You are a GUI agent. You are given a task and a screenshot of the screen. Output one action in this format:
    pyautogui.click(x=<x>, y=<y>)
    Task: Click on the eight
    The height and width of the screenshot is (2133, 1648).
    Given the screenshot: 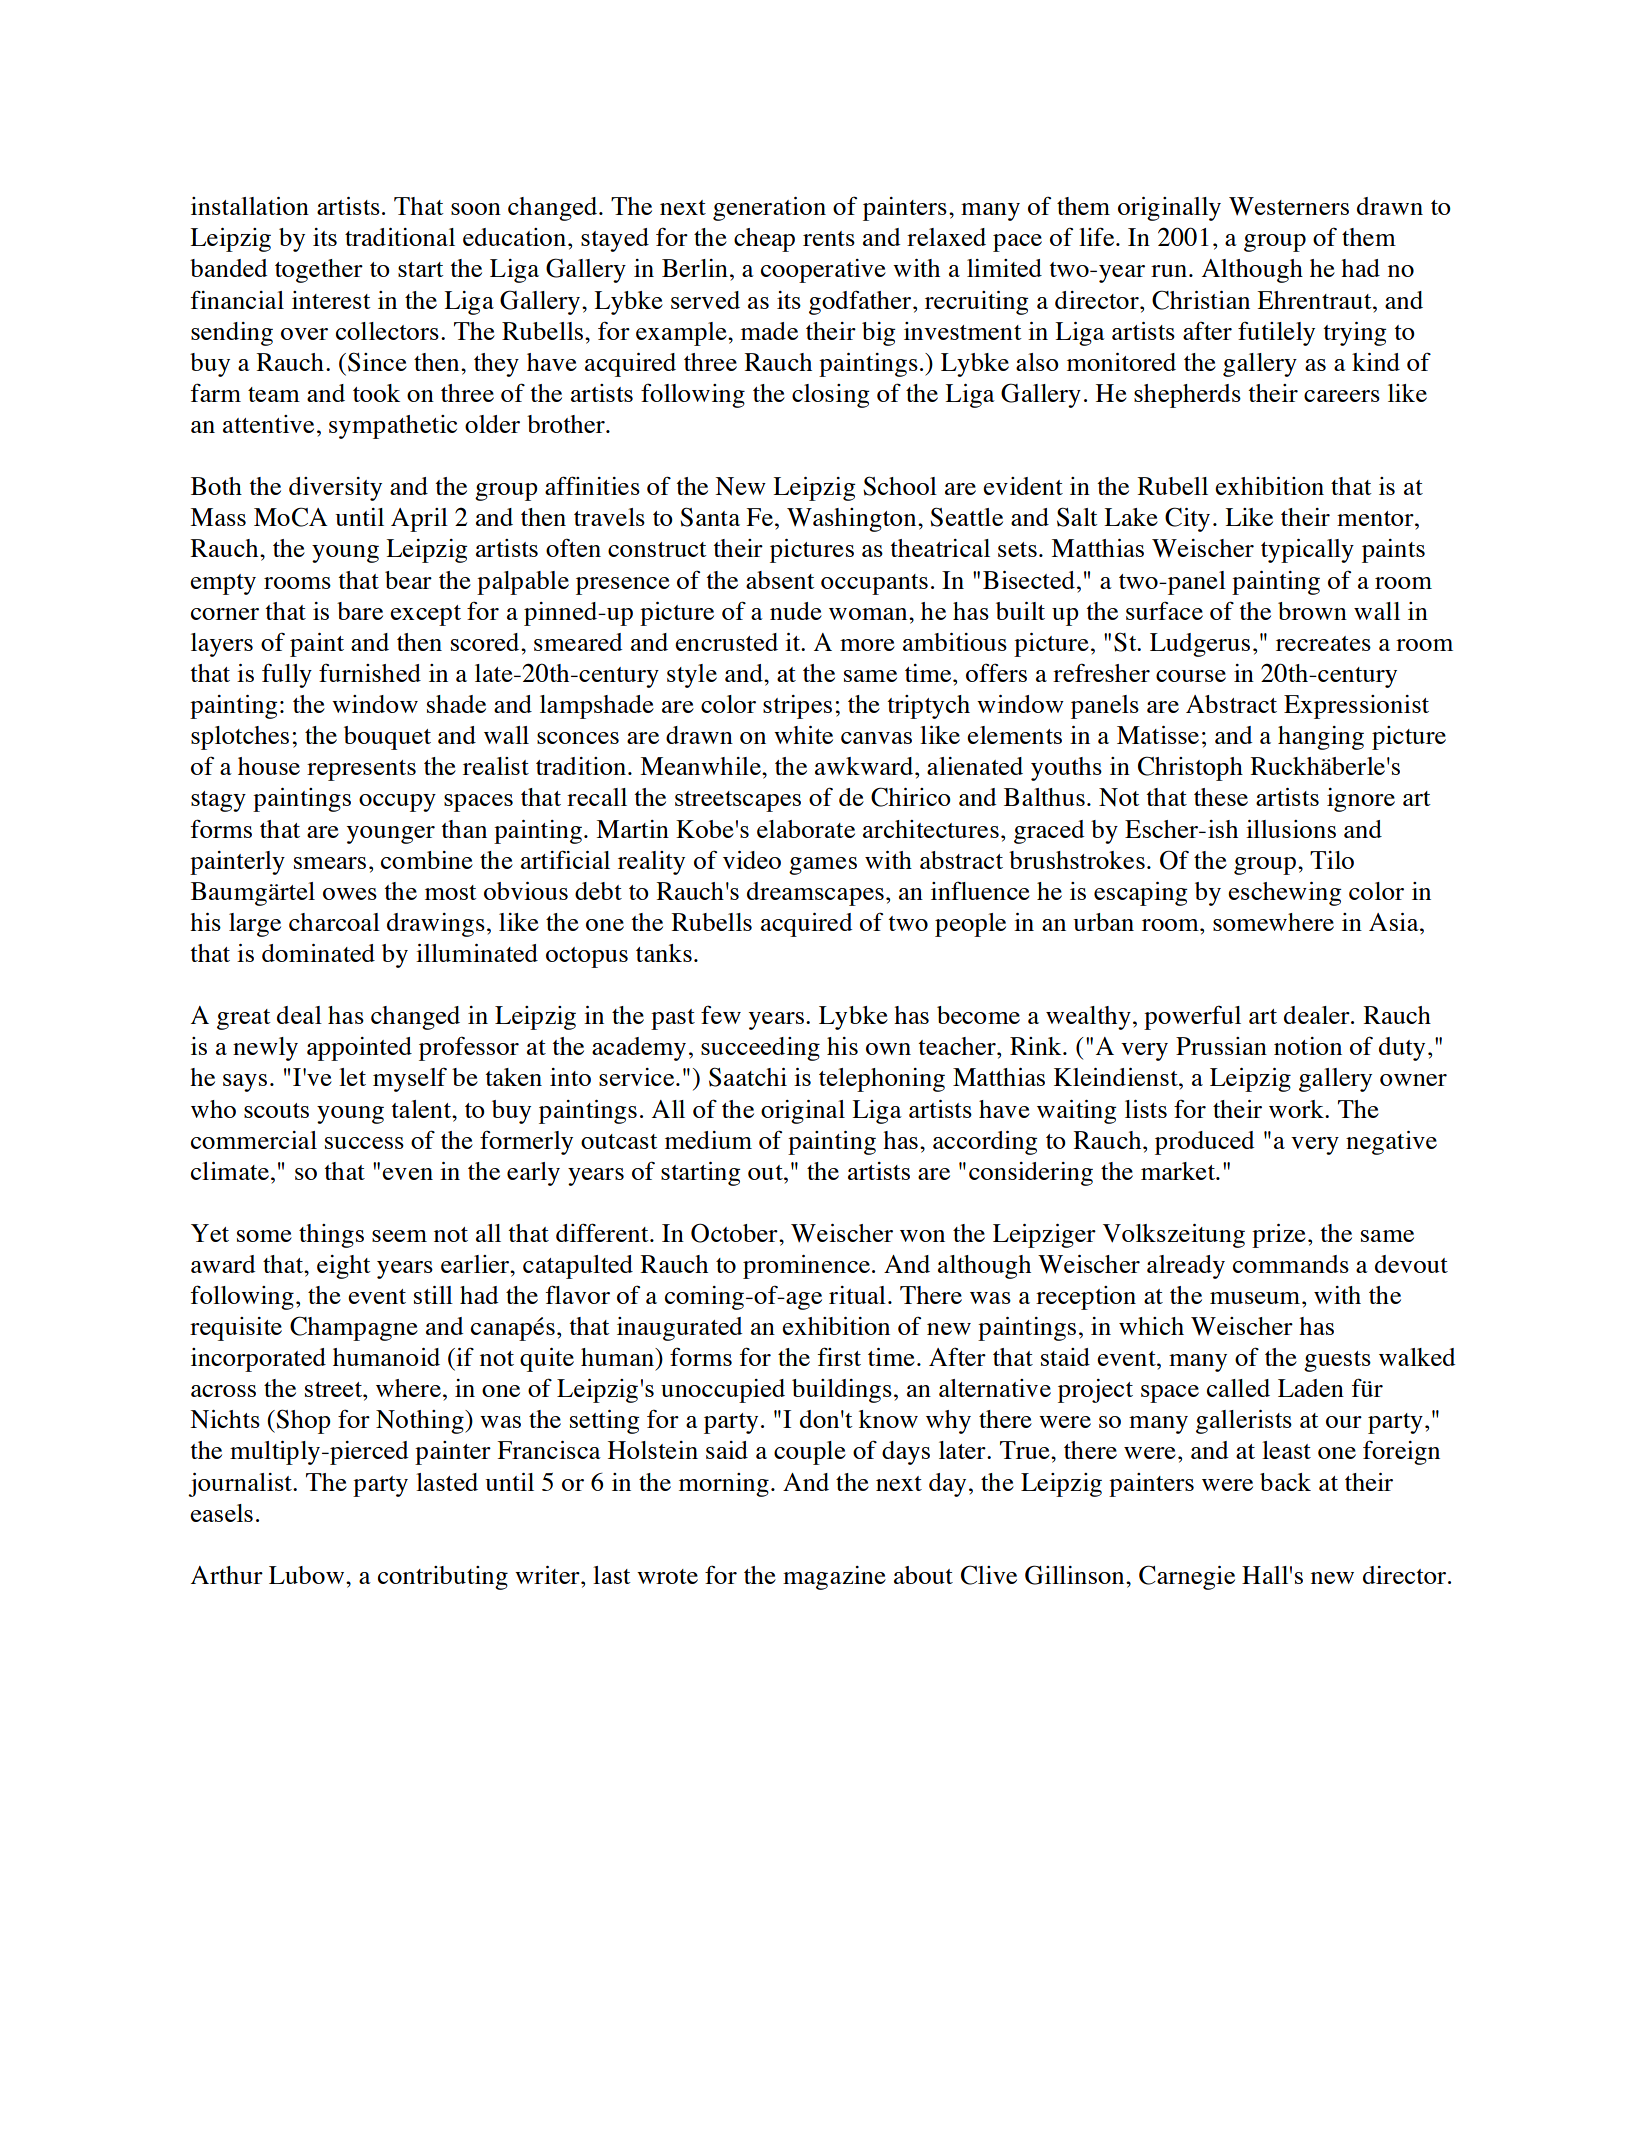 What is the action you would take?
    pyautogui.click(x=344, y=1267)
